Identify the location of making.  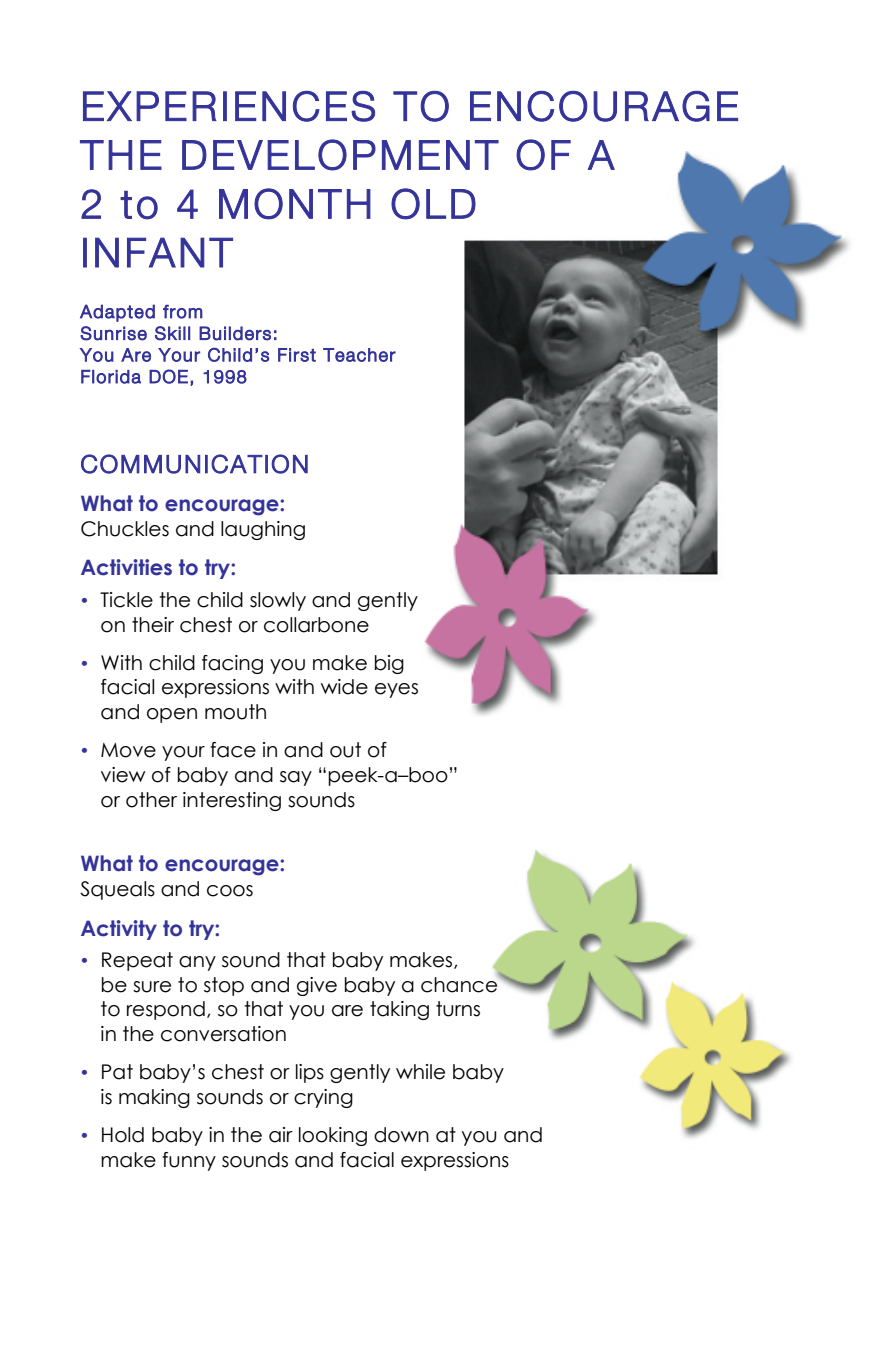
(154, 1098).
